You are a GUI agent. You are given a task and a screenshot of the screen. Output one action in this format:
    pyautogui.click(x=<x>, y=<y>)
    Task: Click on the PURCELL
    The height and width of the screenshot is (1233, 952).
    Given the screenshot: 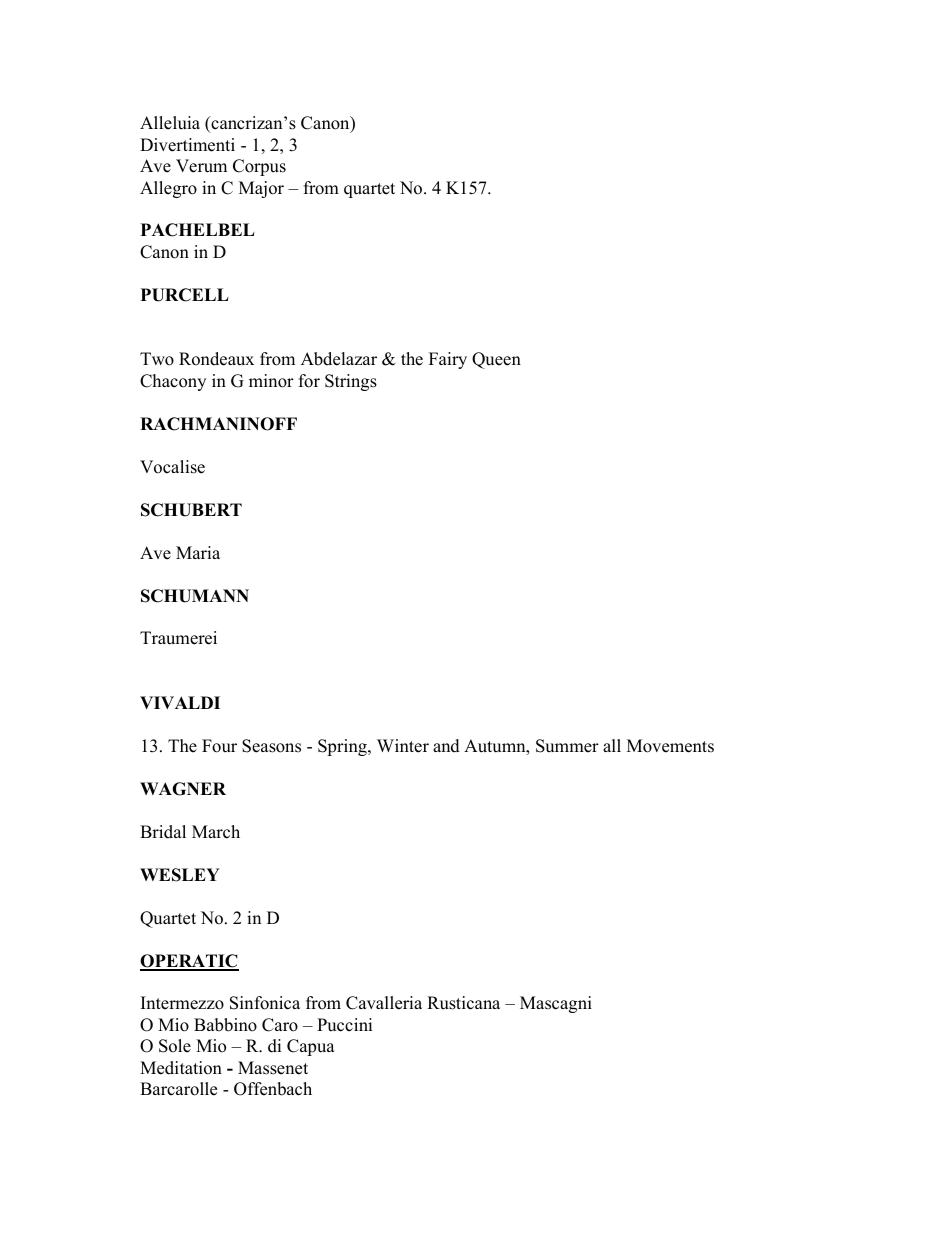 What is the action you would take?
    pyautogui.click(x=185, y=295)
